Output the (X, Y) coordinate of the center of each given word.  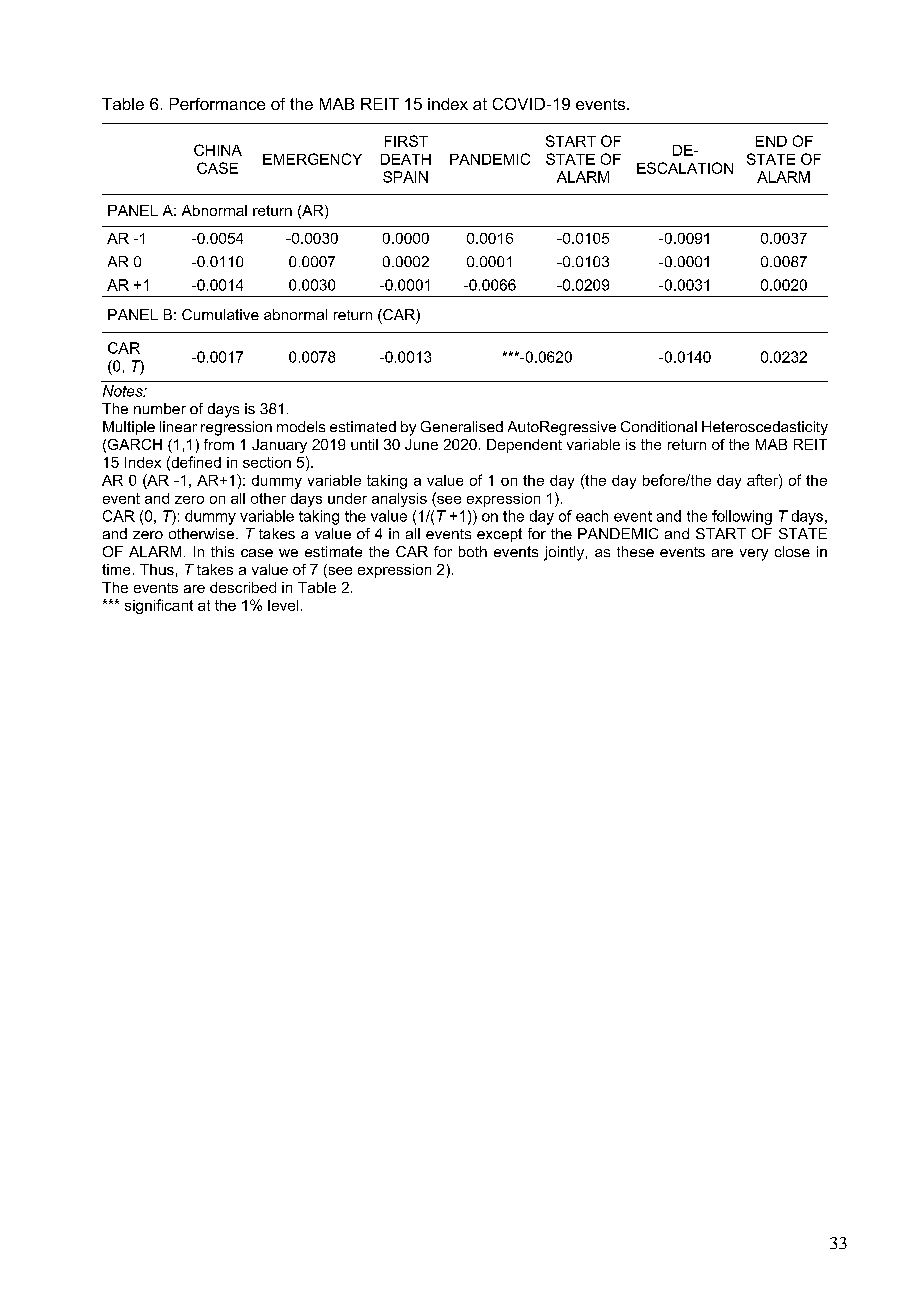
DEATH (406, 159)
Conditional (659, 426)
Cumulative (220, 314)
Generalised (462, 426)
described (243, 587)
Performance (217, 104)
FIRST (406, 141)
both (473, 551)
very (754, 555)
